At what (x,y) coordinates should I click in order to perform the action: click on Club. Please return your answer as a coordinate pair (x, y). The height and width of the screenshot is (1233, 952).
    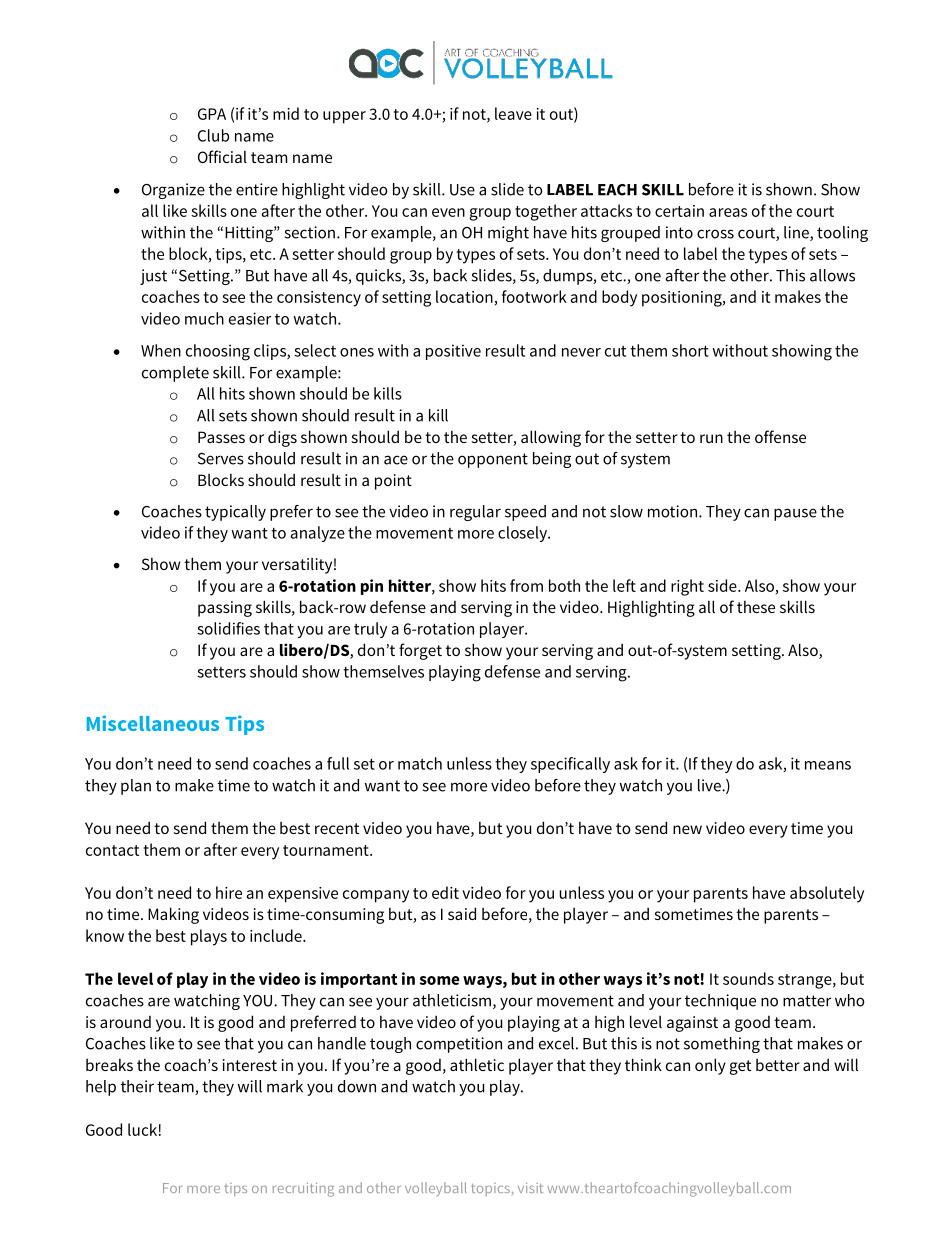
    Looking at the image, I should click on (213, 135).
